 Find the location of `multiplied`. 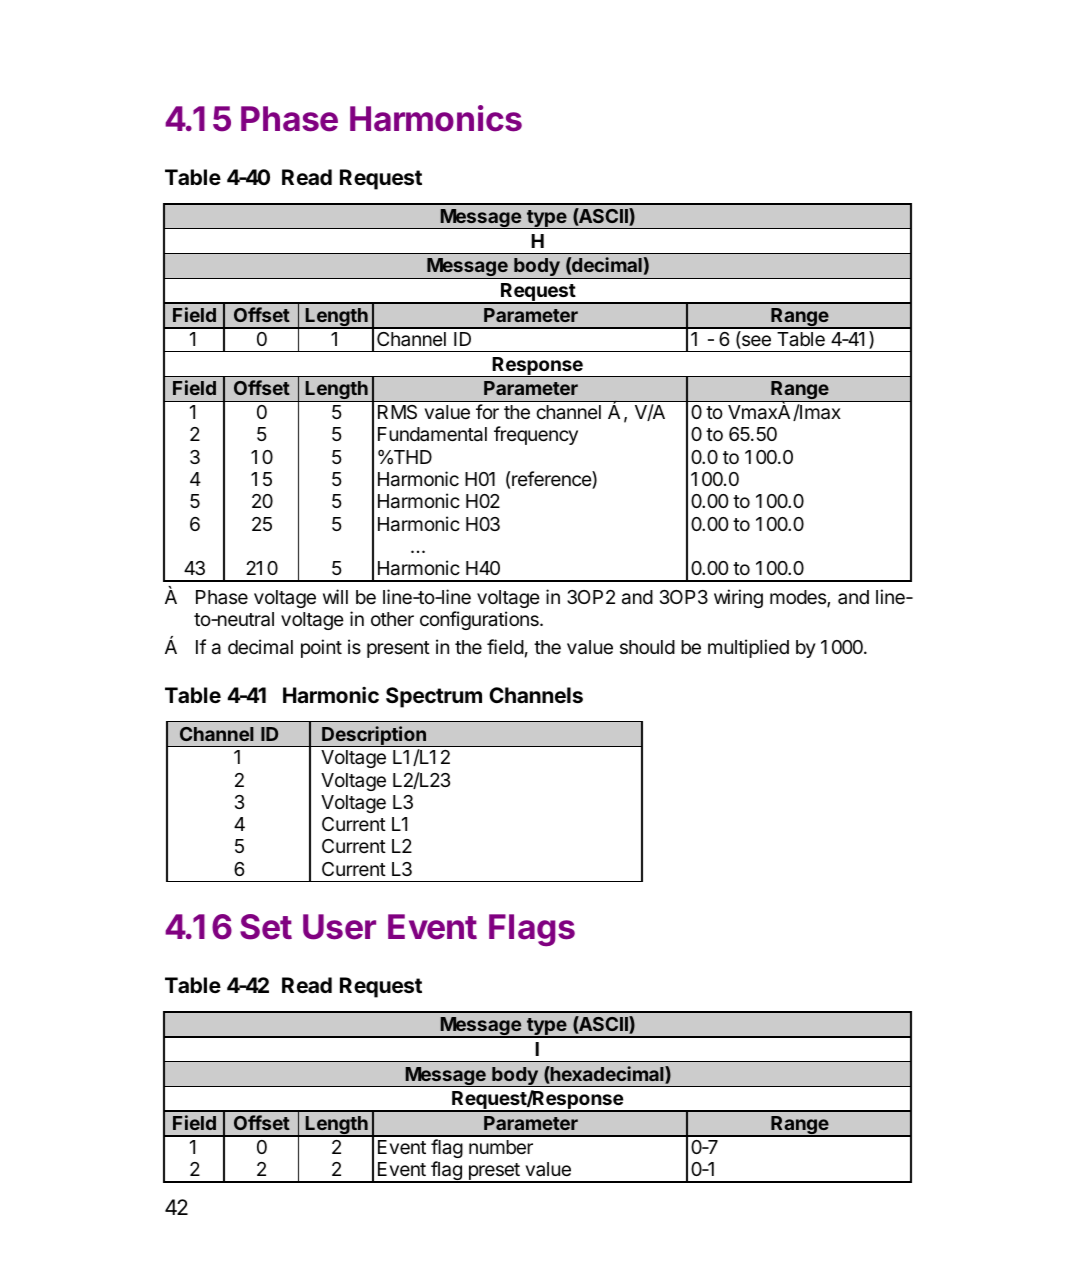

multiplied is located at coordinates (748, 648).
